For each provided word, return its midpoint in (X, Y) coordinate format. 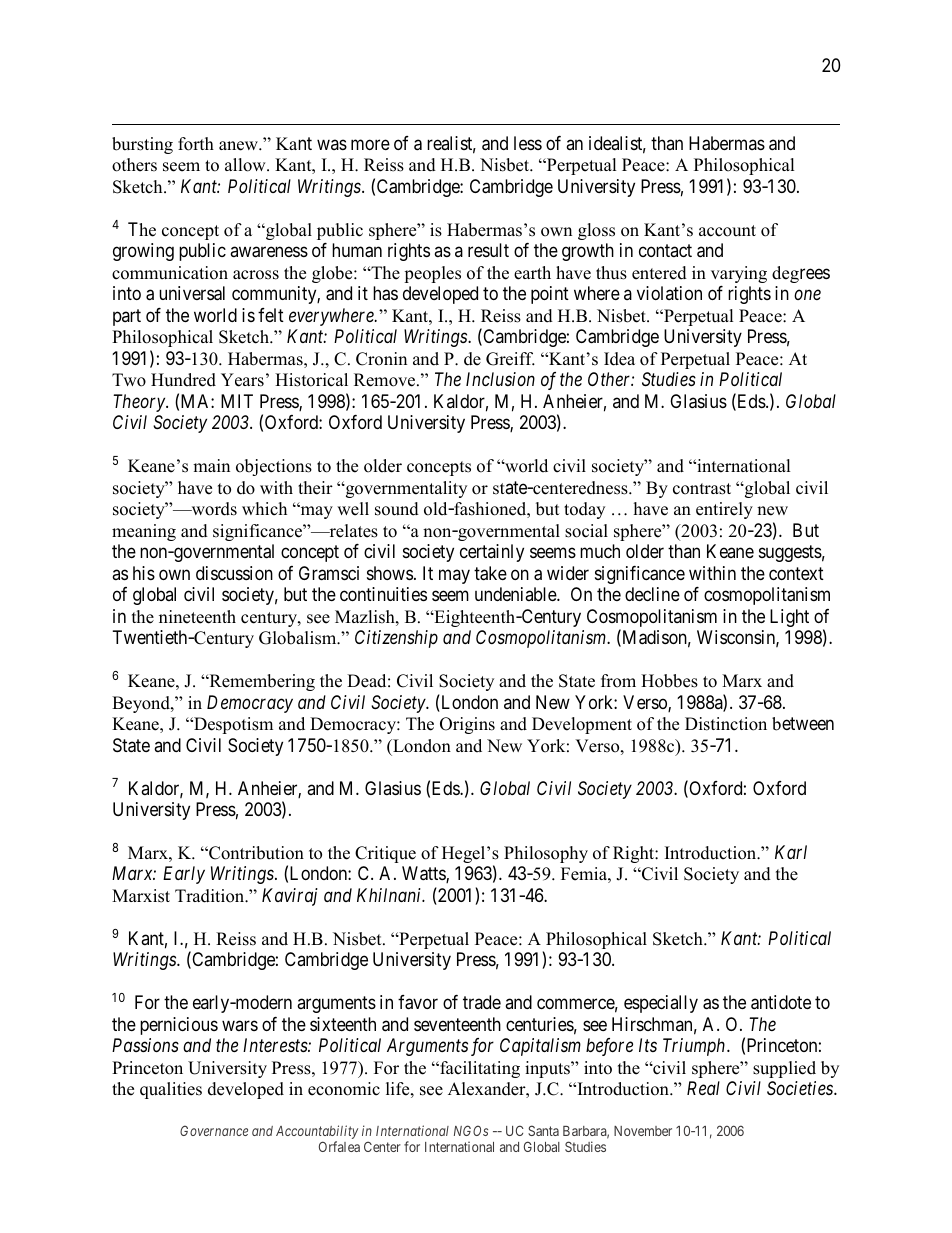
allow (246, 165)
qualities (171, 1090)
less (528, 143)
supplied (784, 1069)
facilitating (479, 1069)
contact (665, 251)
